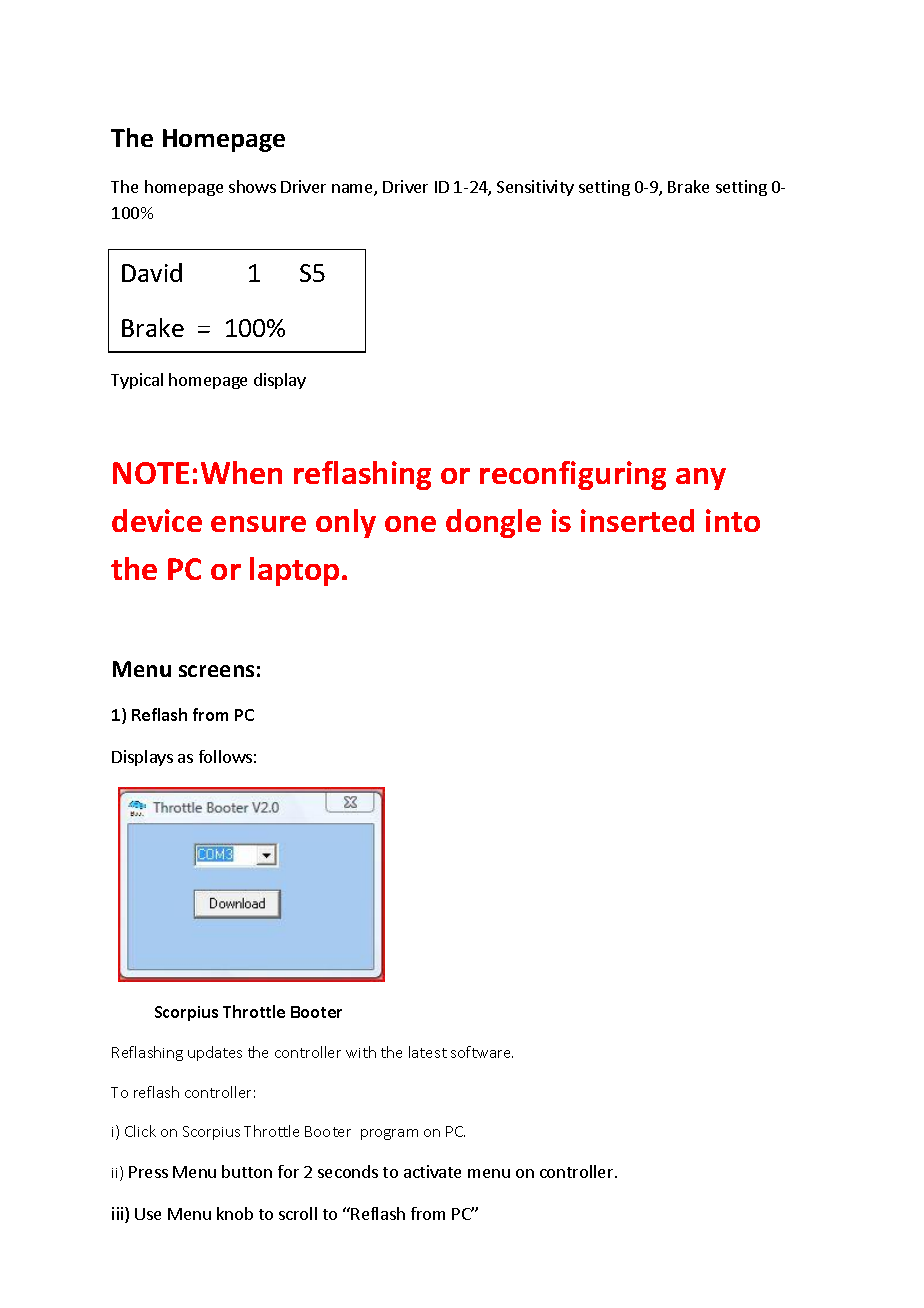  I want to click on program, so click(389, 1134).
